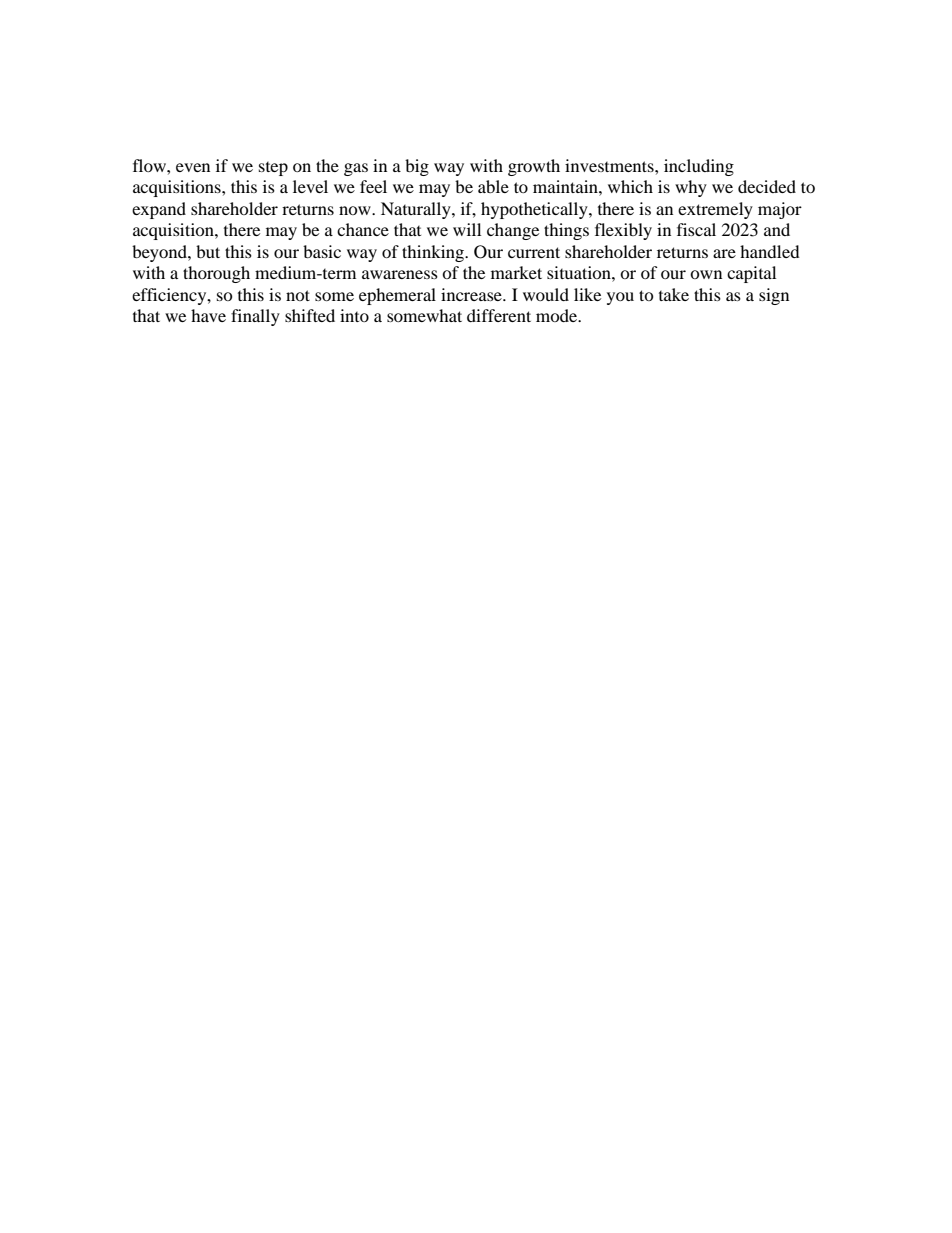 This image has width=952, height=1233. Describe the element at coordinates (513, 231) in the image. I see `change` at that location.
